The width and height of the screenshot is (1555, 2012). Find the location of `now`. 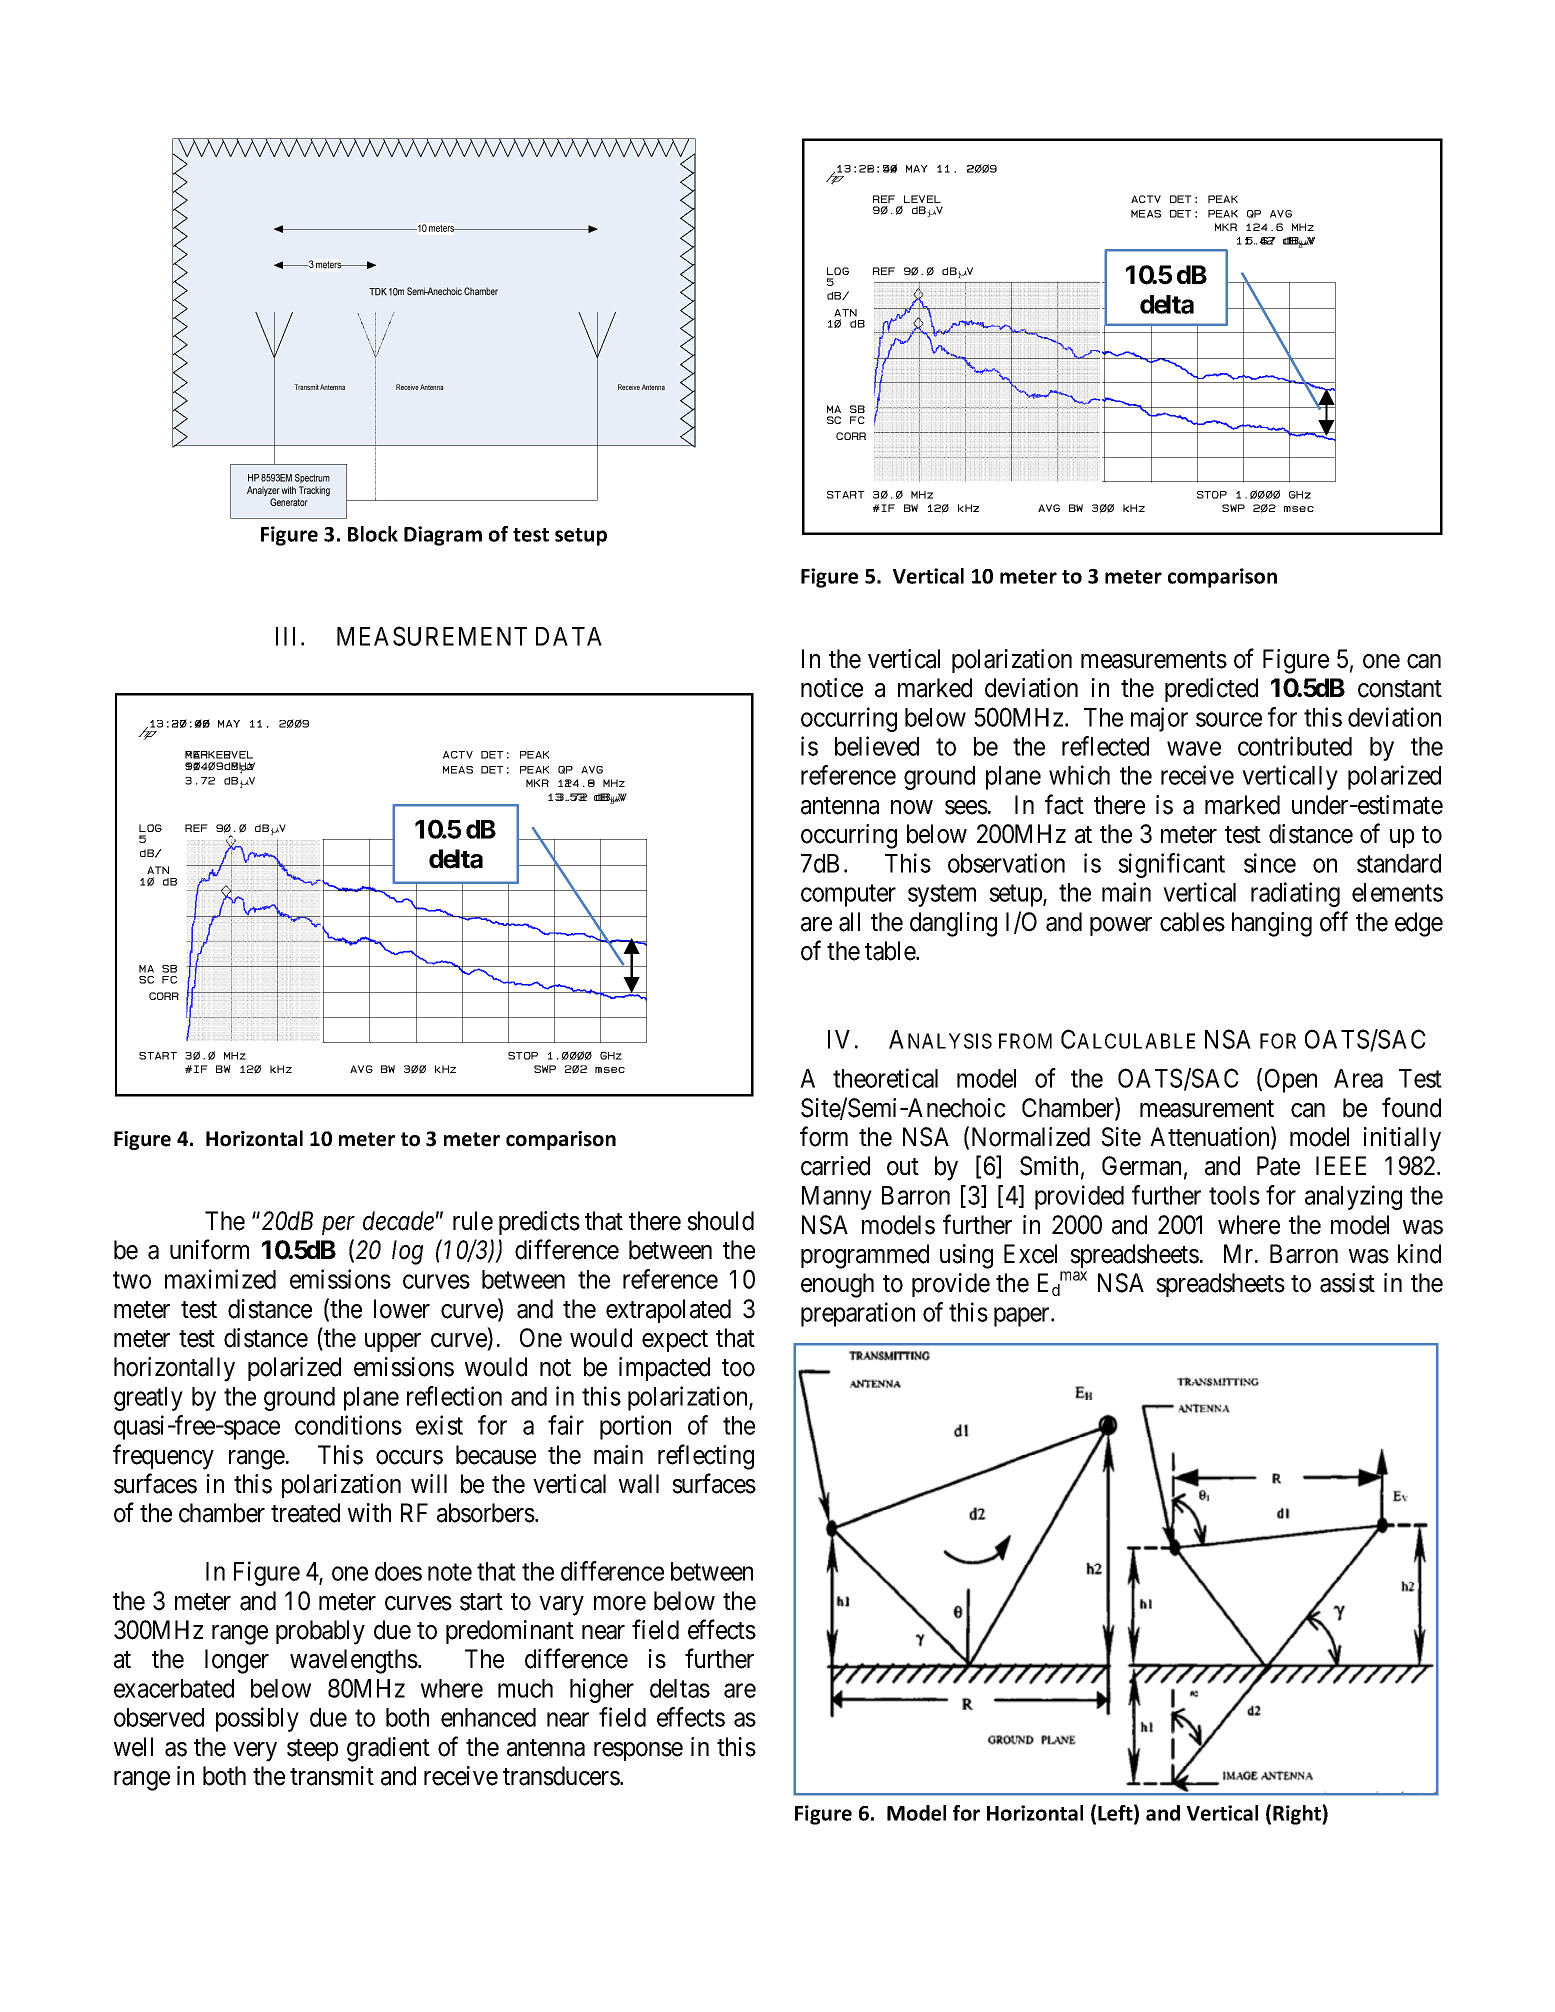

now is located at coordinates (912, 807).
